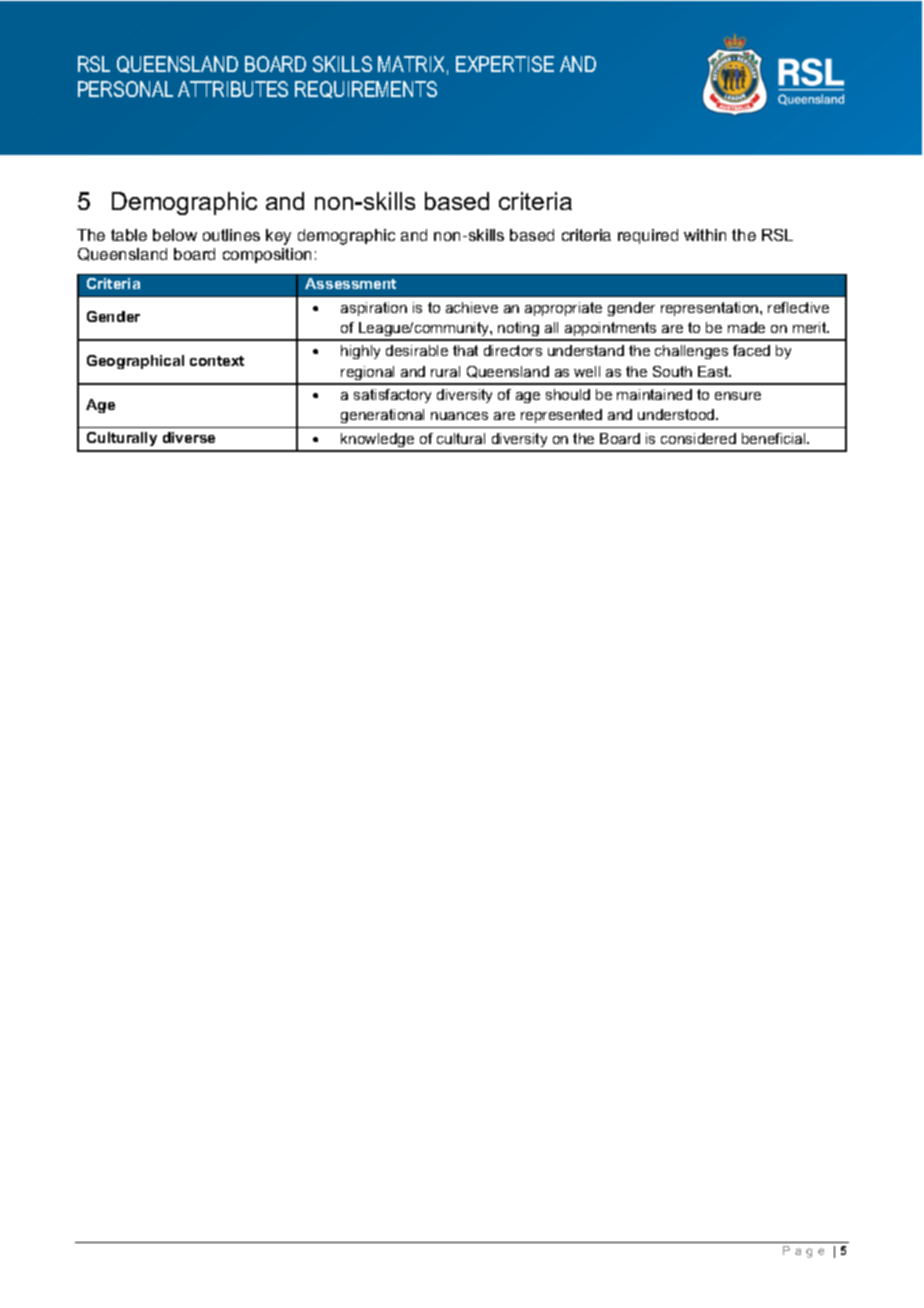  Describe the element at coordinates (233, 89) in the document. I see `ATTRIBUTES` at that location.
